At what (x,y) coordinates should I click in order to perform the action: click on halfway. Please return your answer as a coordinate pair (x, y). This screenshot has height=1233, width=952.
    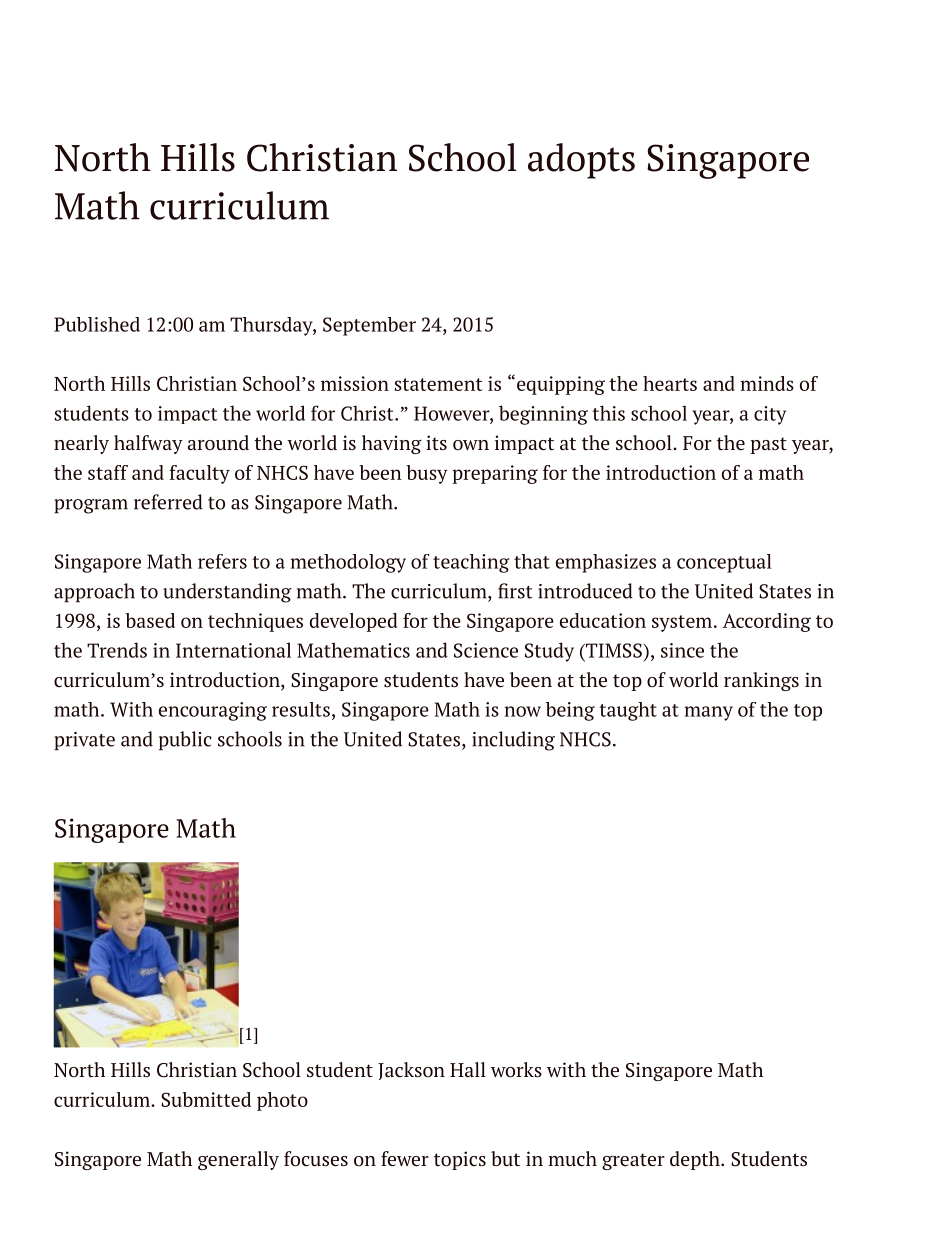
    Looking at the image, I should click on (148, 444).
